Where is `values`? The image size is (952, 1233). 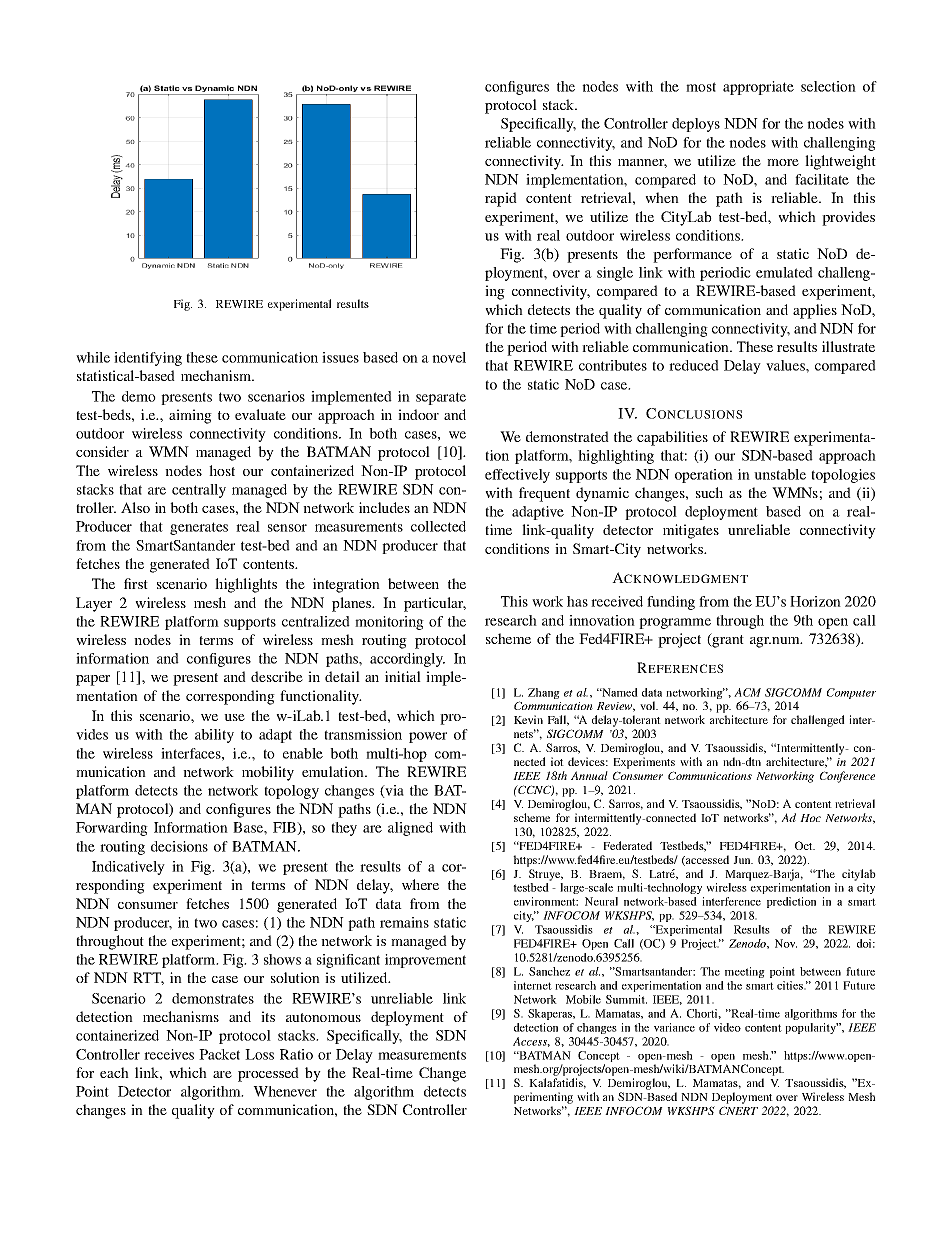
values is located at coordinates (786, 365).
